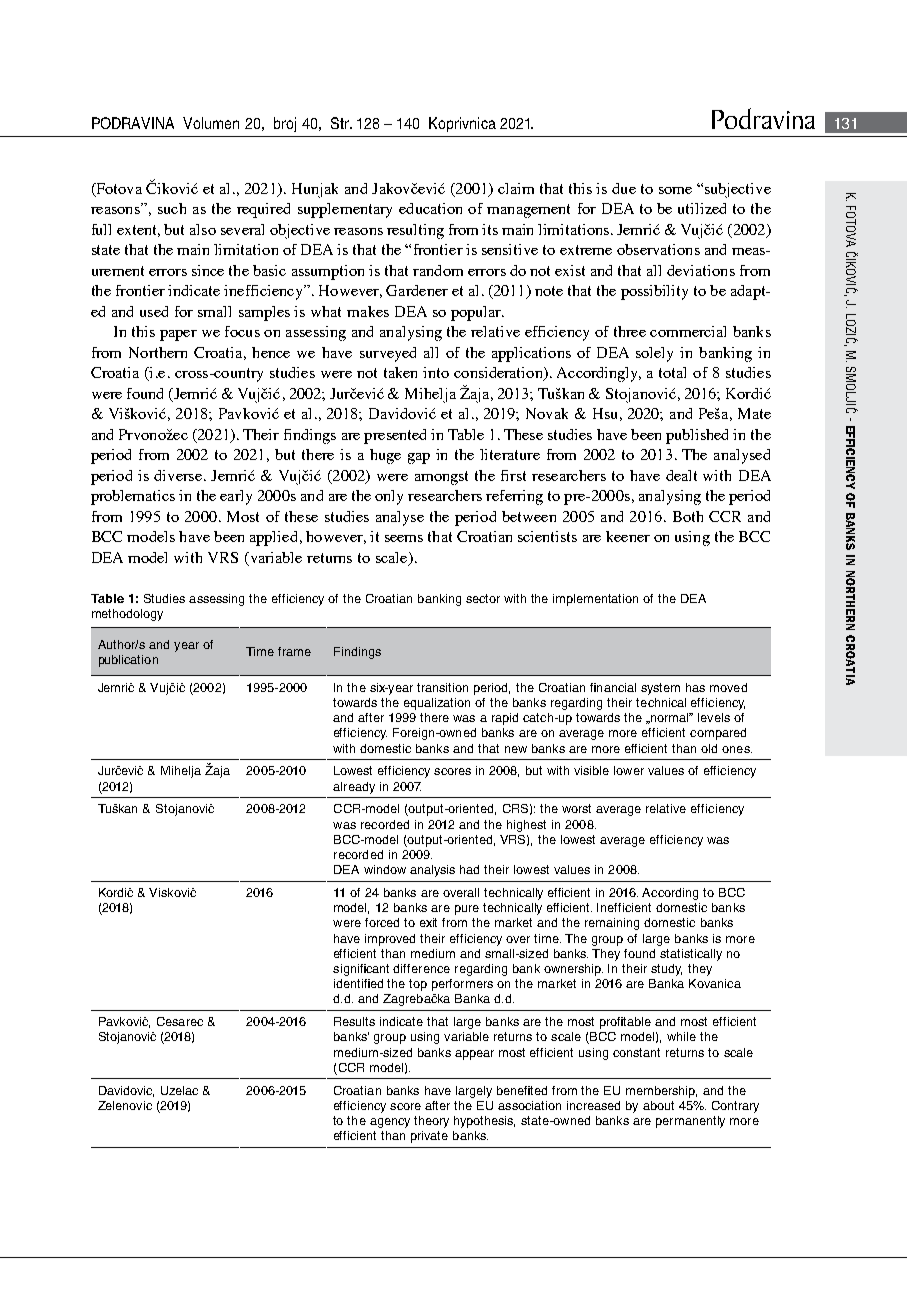  Describe the element at coordinates (430, 208) in the screenshot. I see `education` at that location.
